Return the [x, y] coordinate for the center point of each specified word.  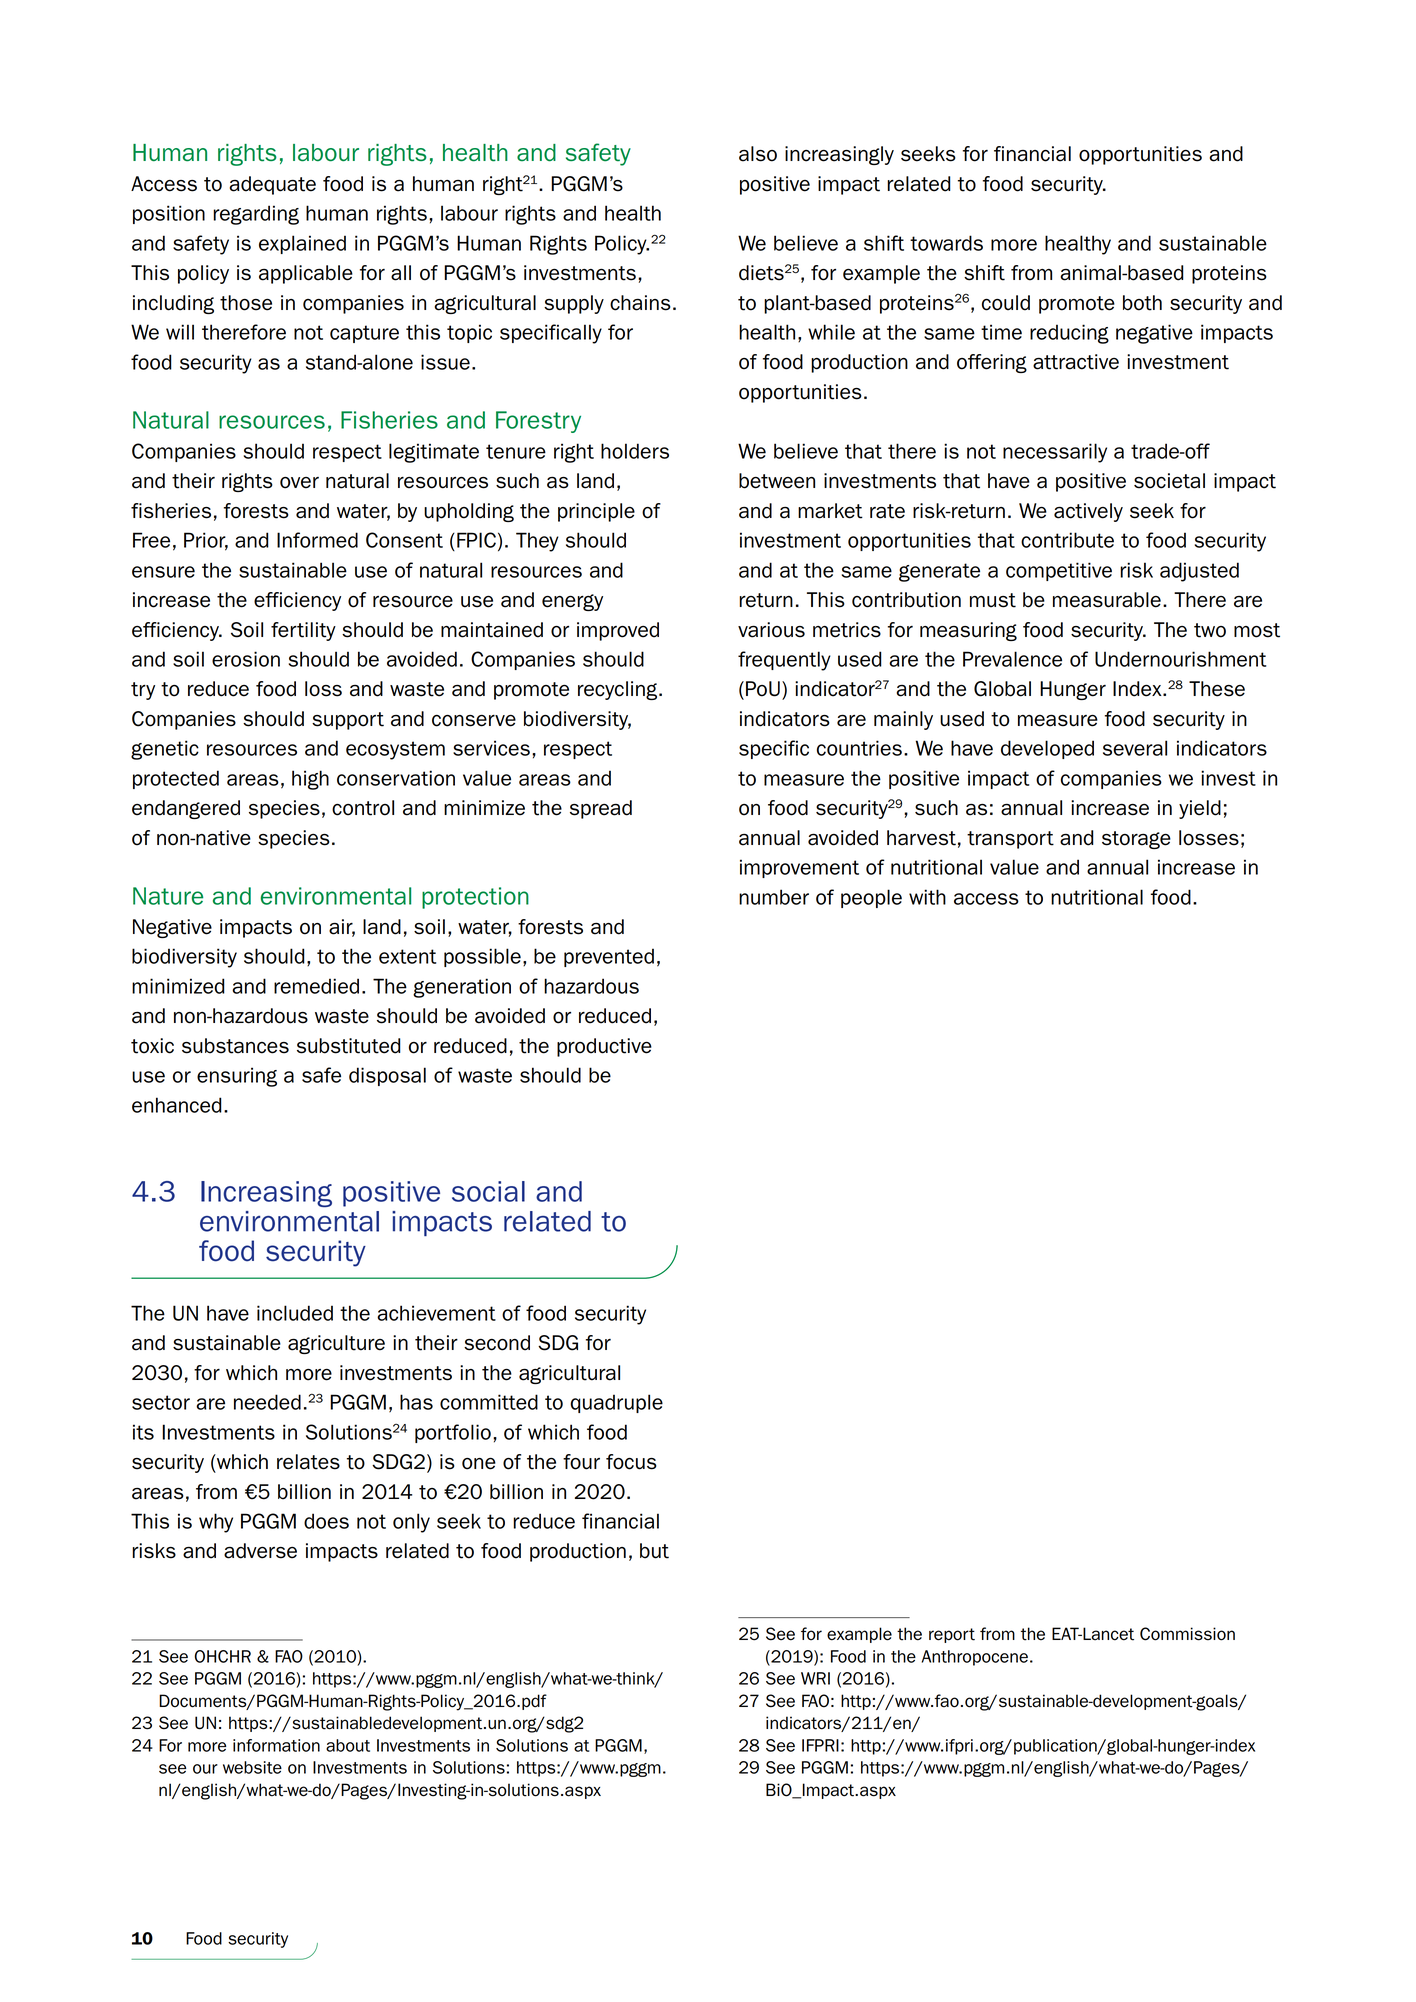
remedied [316, 986]
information [276, 1745]
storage [1136, 840]
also [758, 154]
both [1142, 303]
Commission [1187, 1634]
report [952, 1635]
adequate [272, 185]
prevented [609, 957]
